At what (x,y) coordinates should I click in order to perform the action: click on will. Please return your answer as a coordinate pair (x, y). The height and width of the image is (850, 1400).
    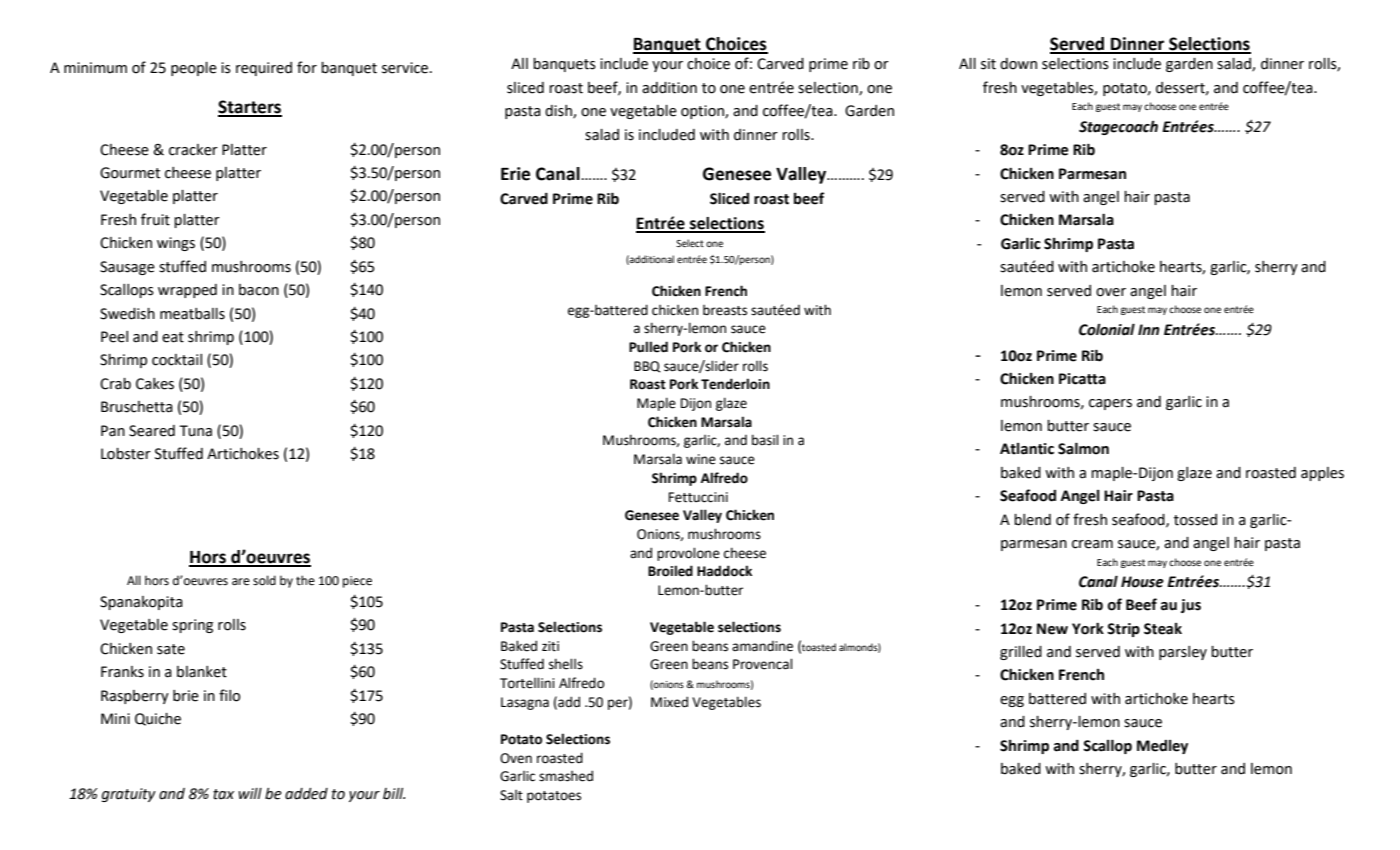
    Looking at the image, I should click on (250, 793).
